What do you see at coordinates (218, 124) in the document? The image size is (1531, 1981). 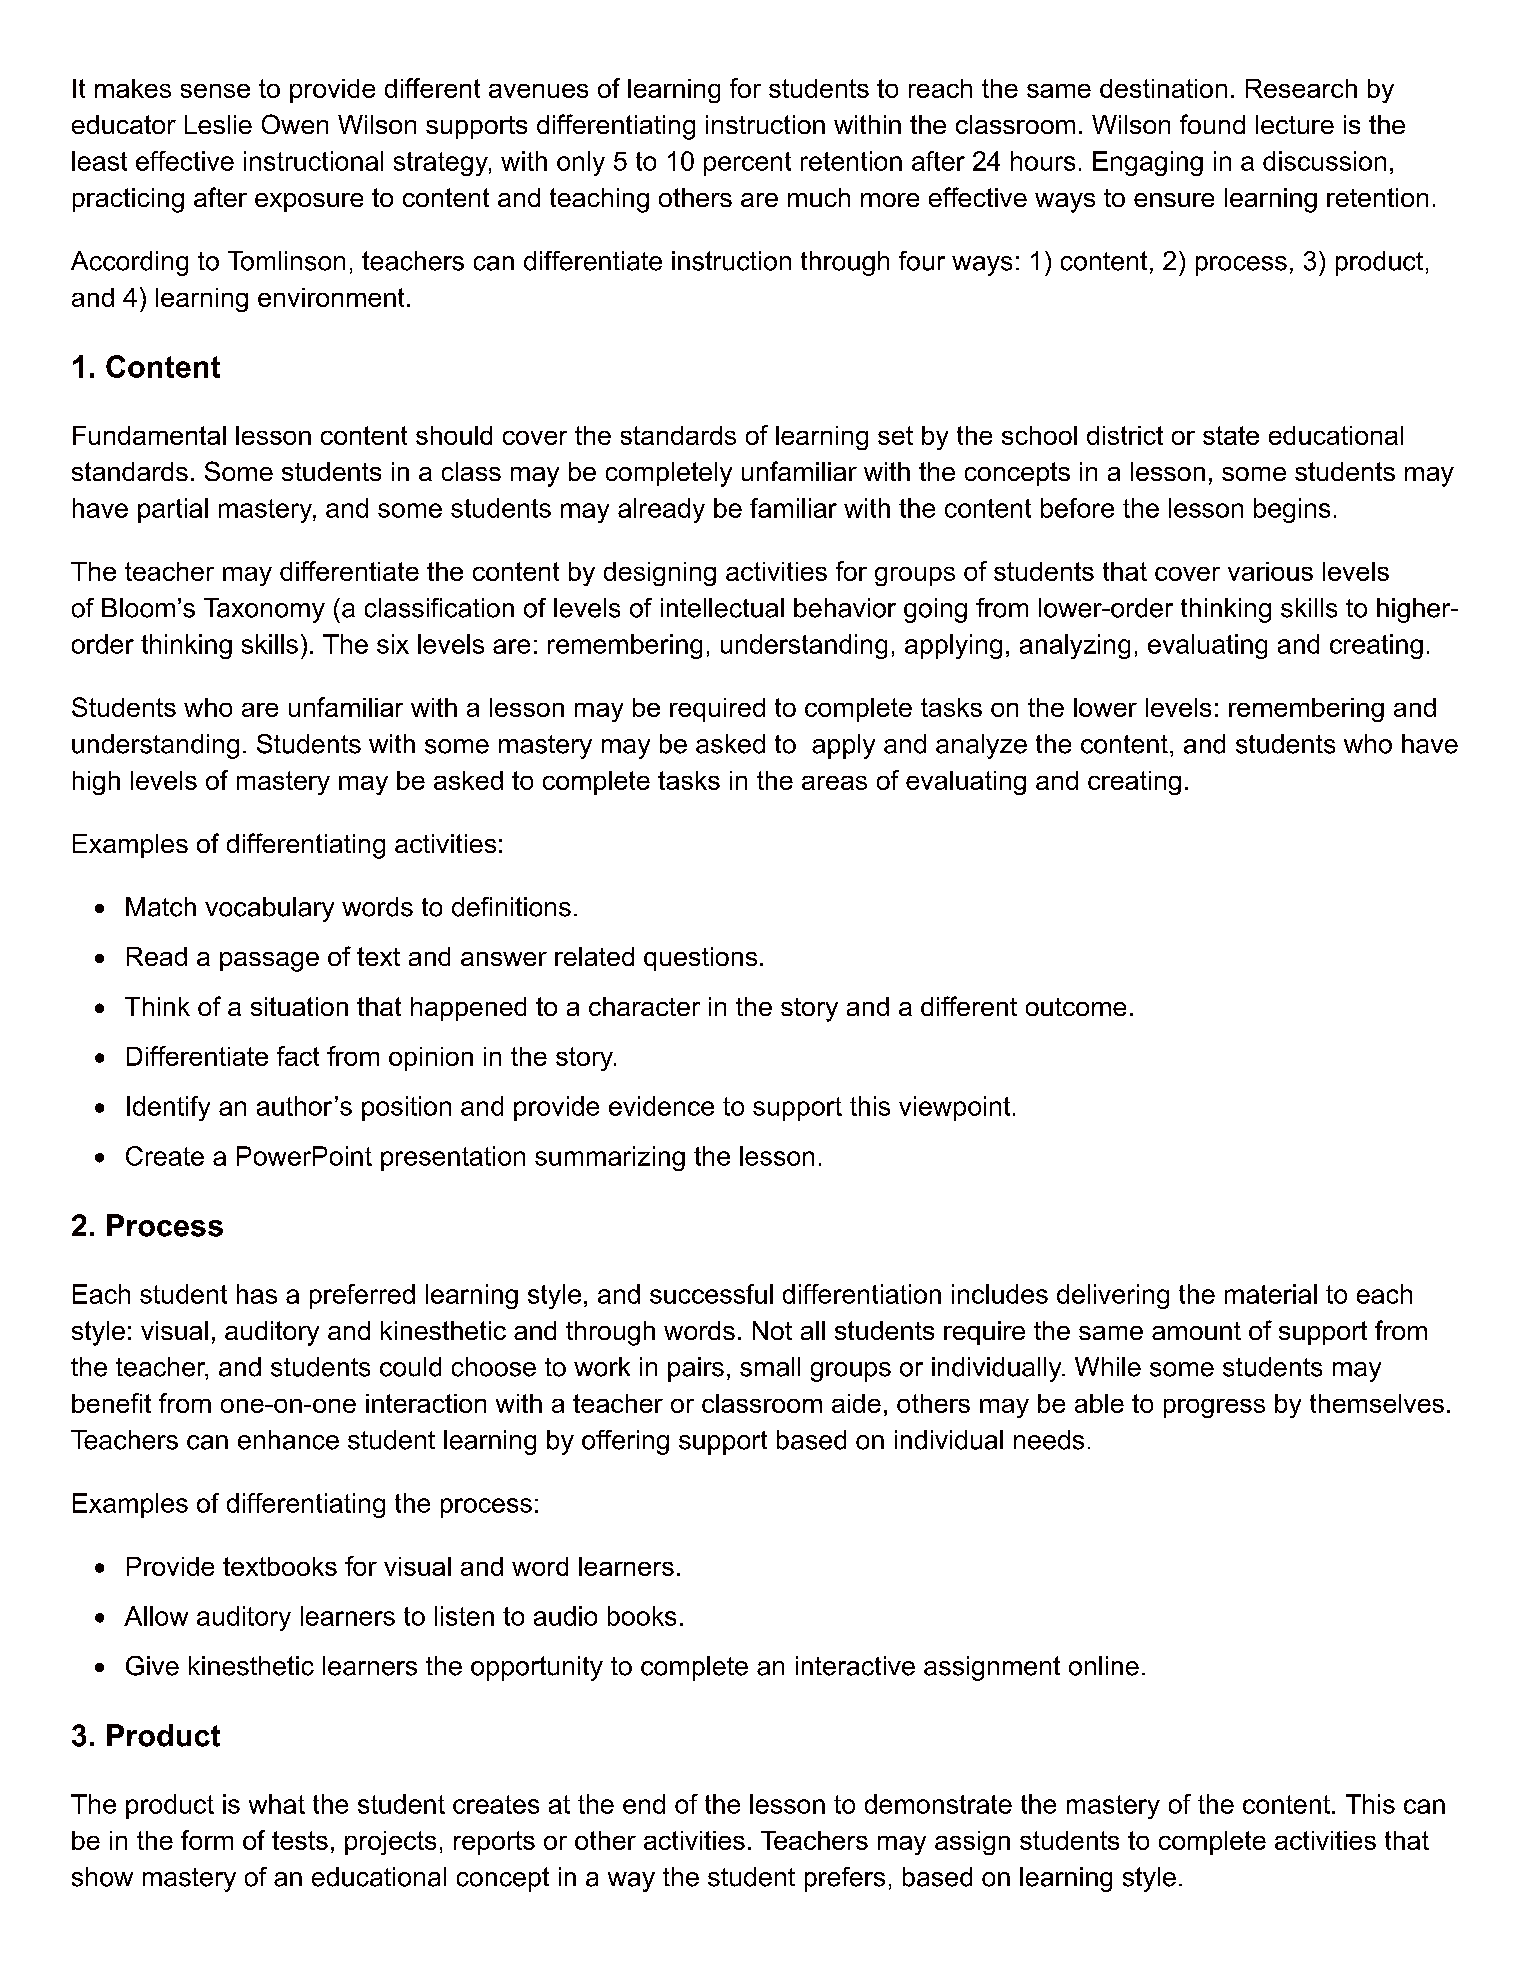 I see `Leslie` at bounding box center [218, 124].
